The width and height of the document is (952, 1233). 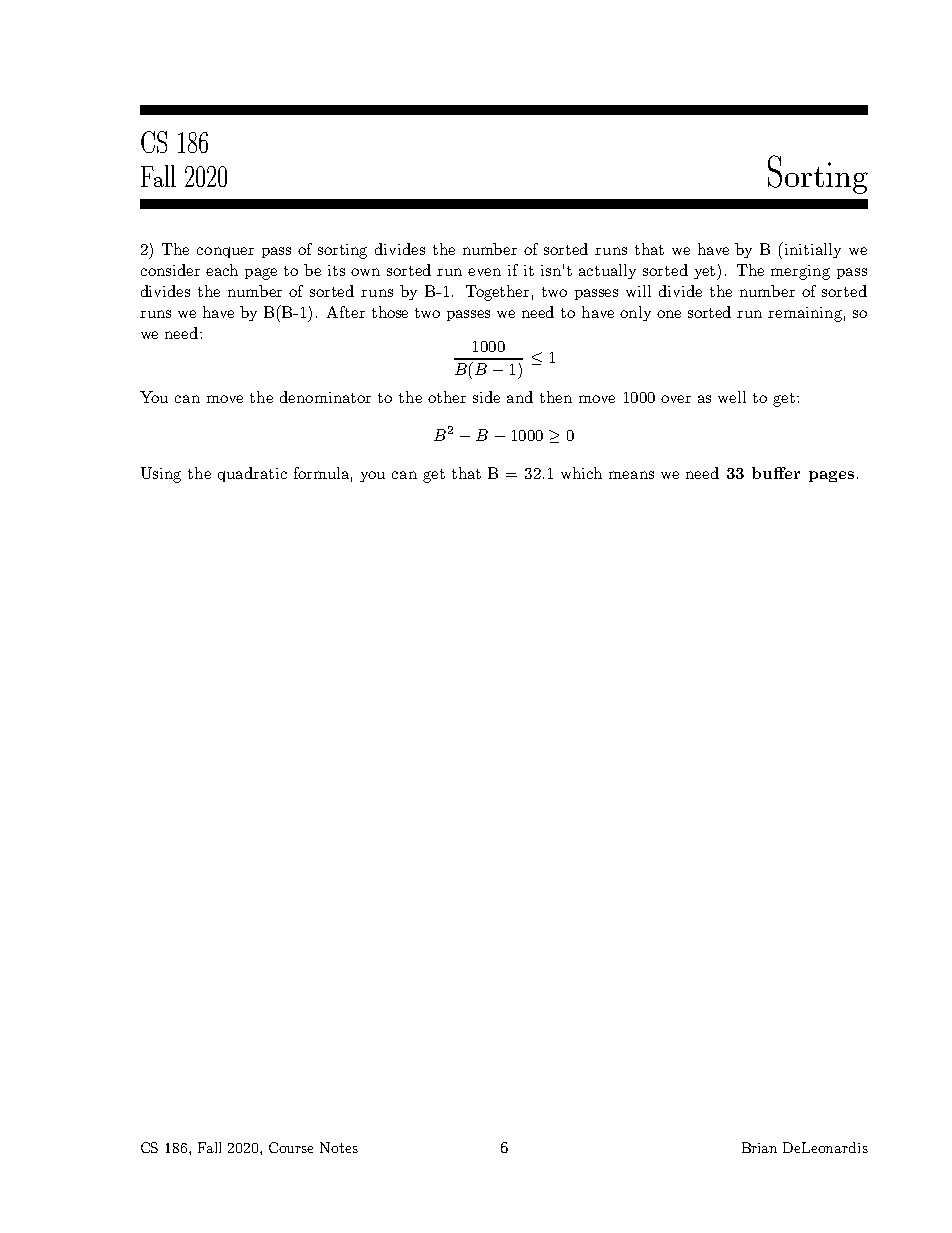 What do you see at coordinates (252, 474) in the document?
I see `quadratic` at bounding box center [252, 474].
